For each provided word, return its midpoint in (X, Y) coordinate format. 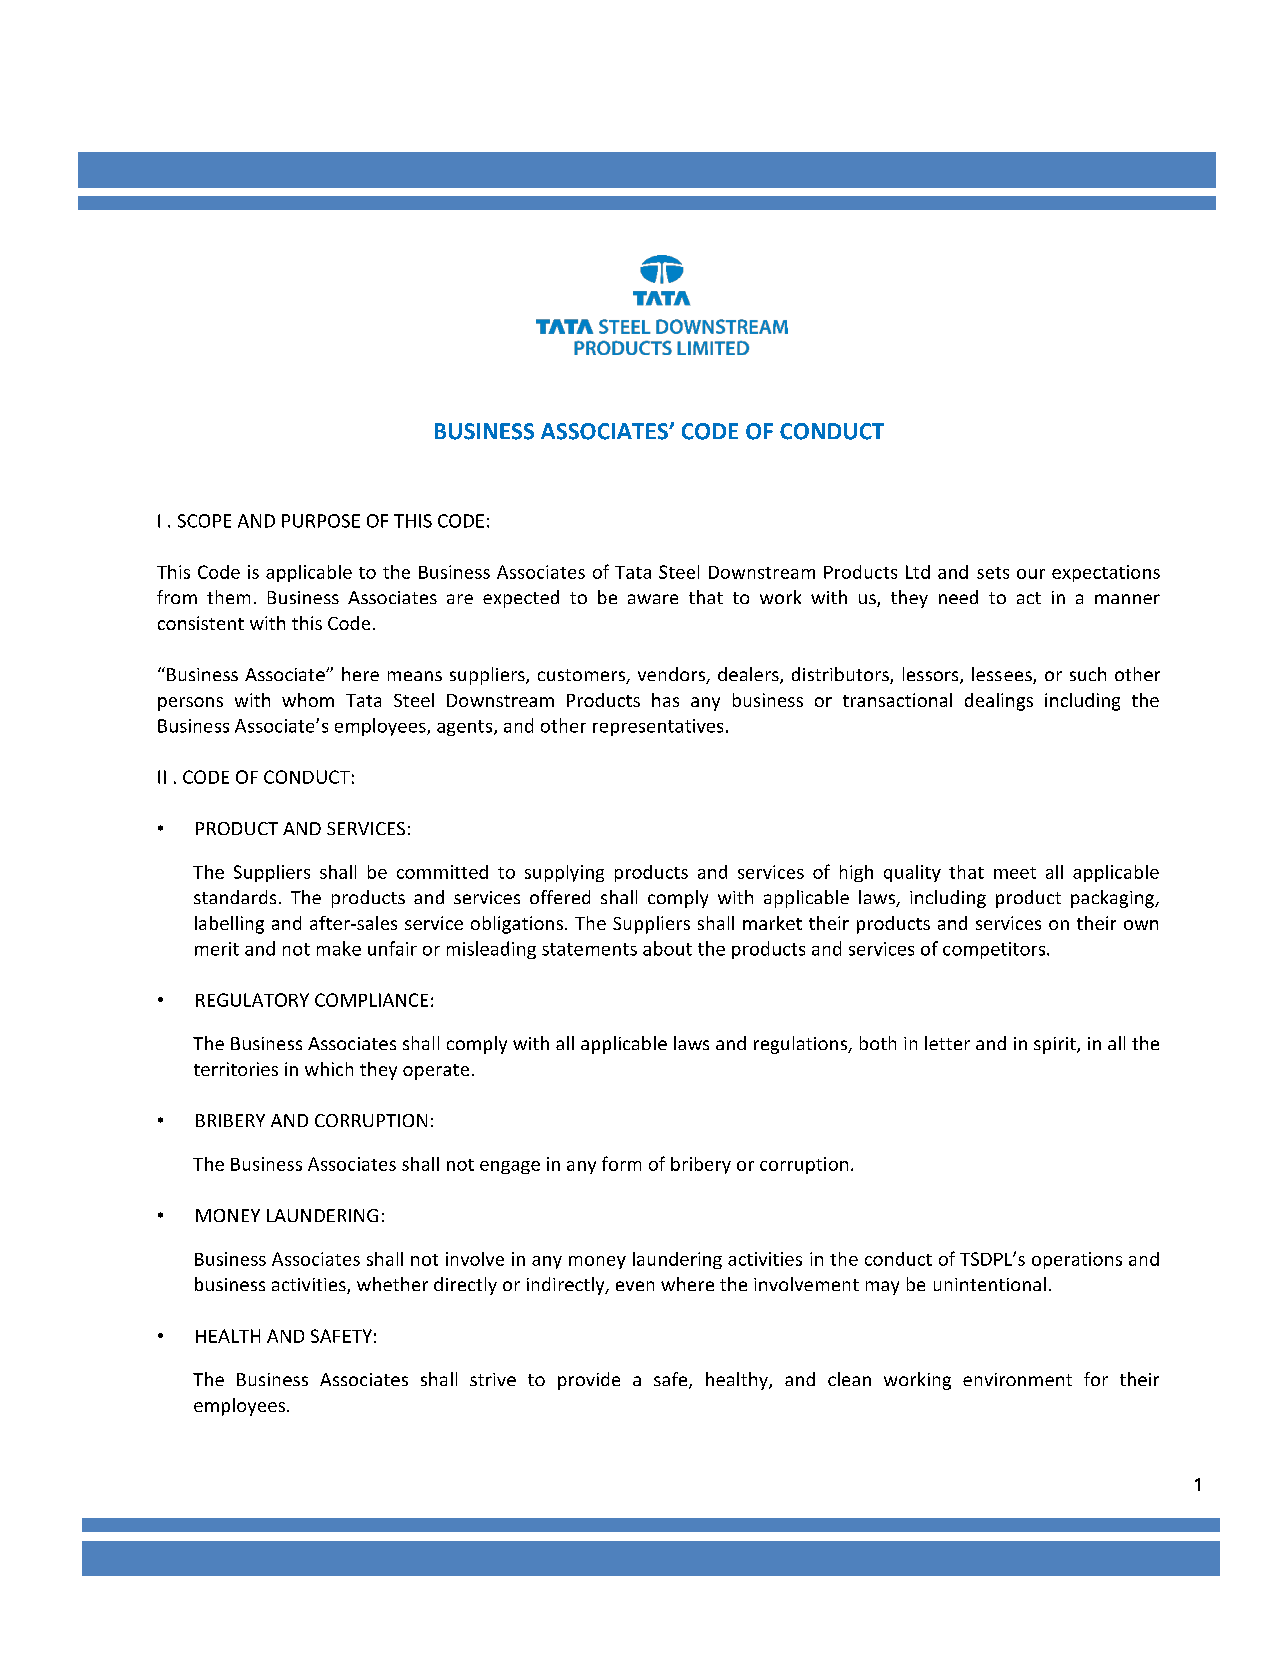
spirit (1056, 1045)
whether (392, 1284)
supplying (564, 873)
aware (653, 599)
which (329, 1069)
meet (1015, 873)
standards (235, 897)
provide (589, 1381)
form (621, 1163)
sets (993, 573)
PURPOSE (321, 521)
